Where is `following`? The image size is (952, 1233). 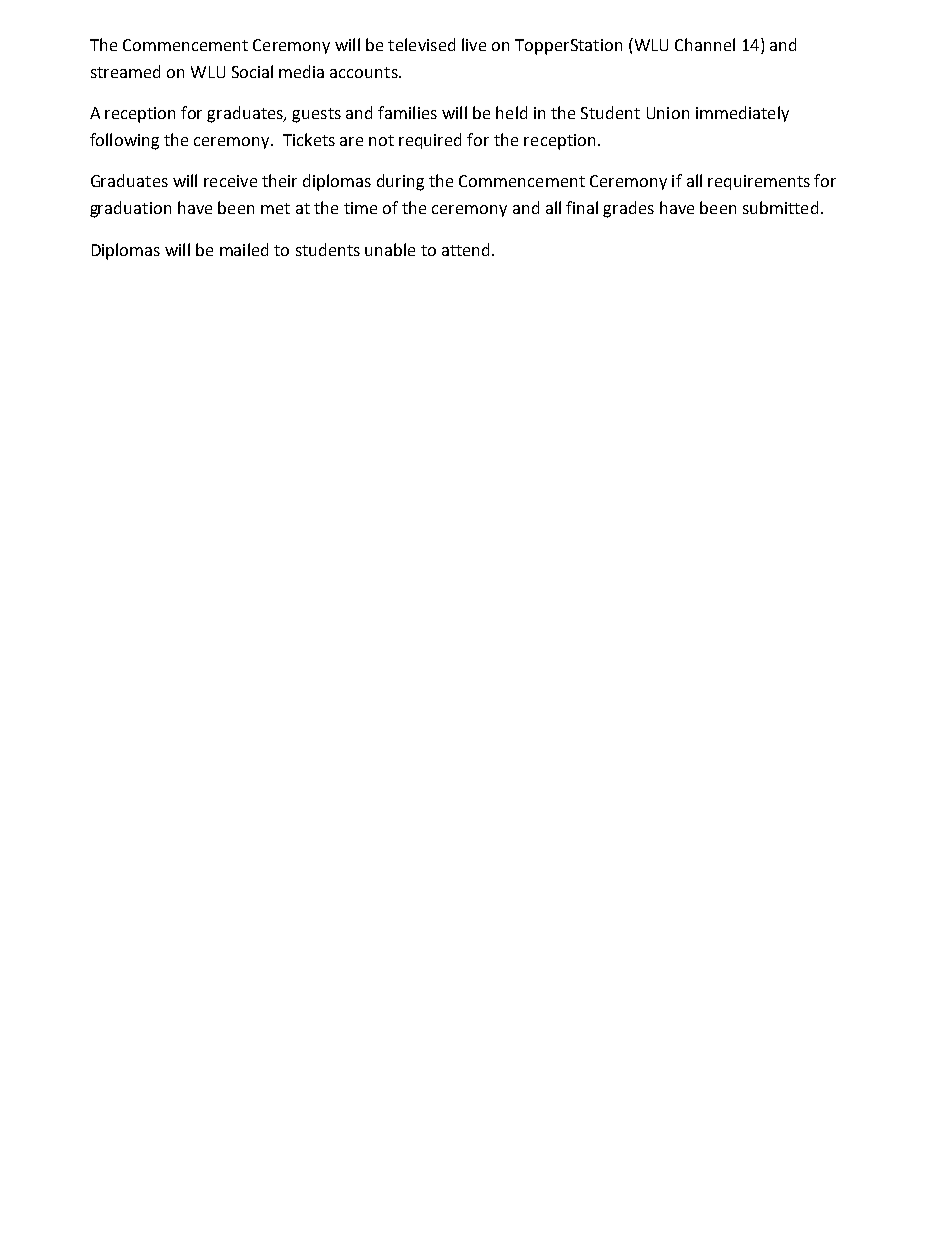
following is located at coordinates (124, 141).
